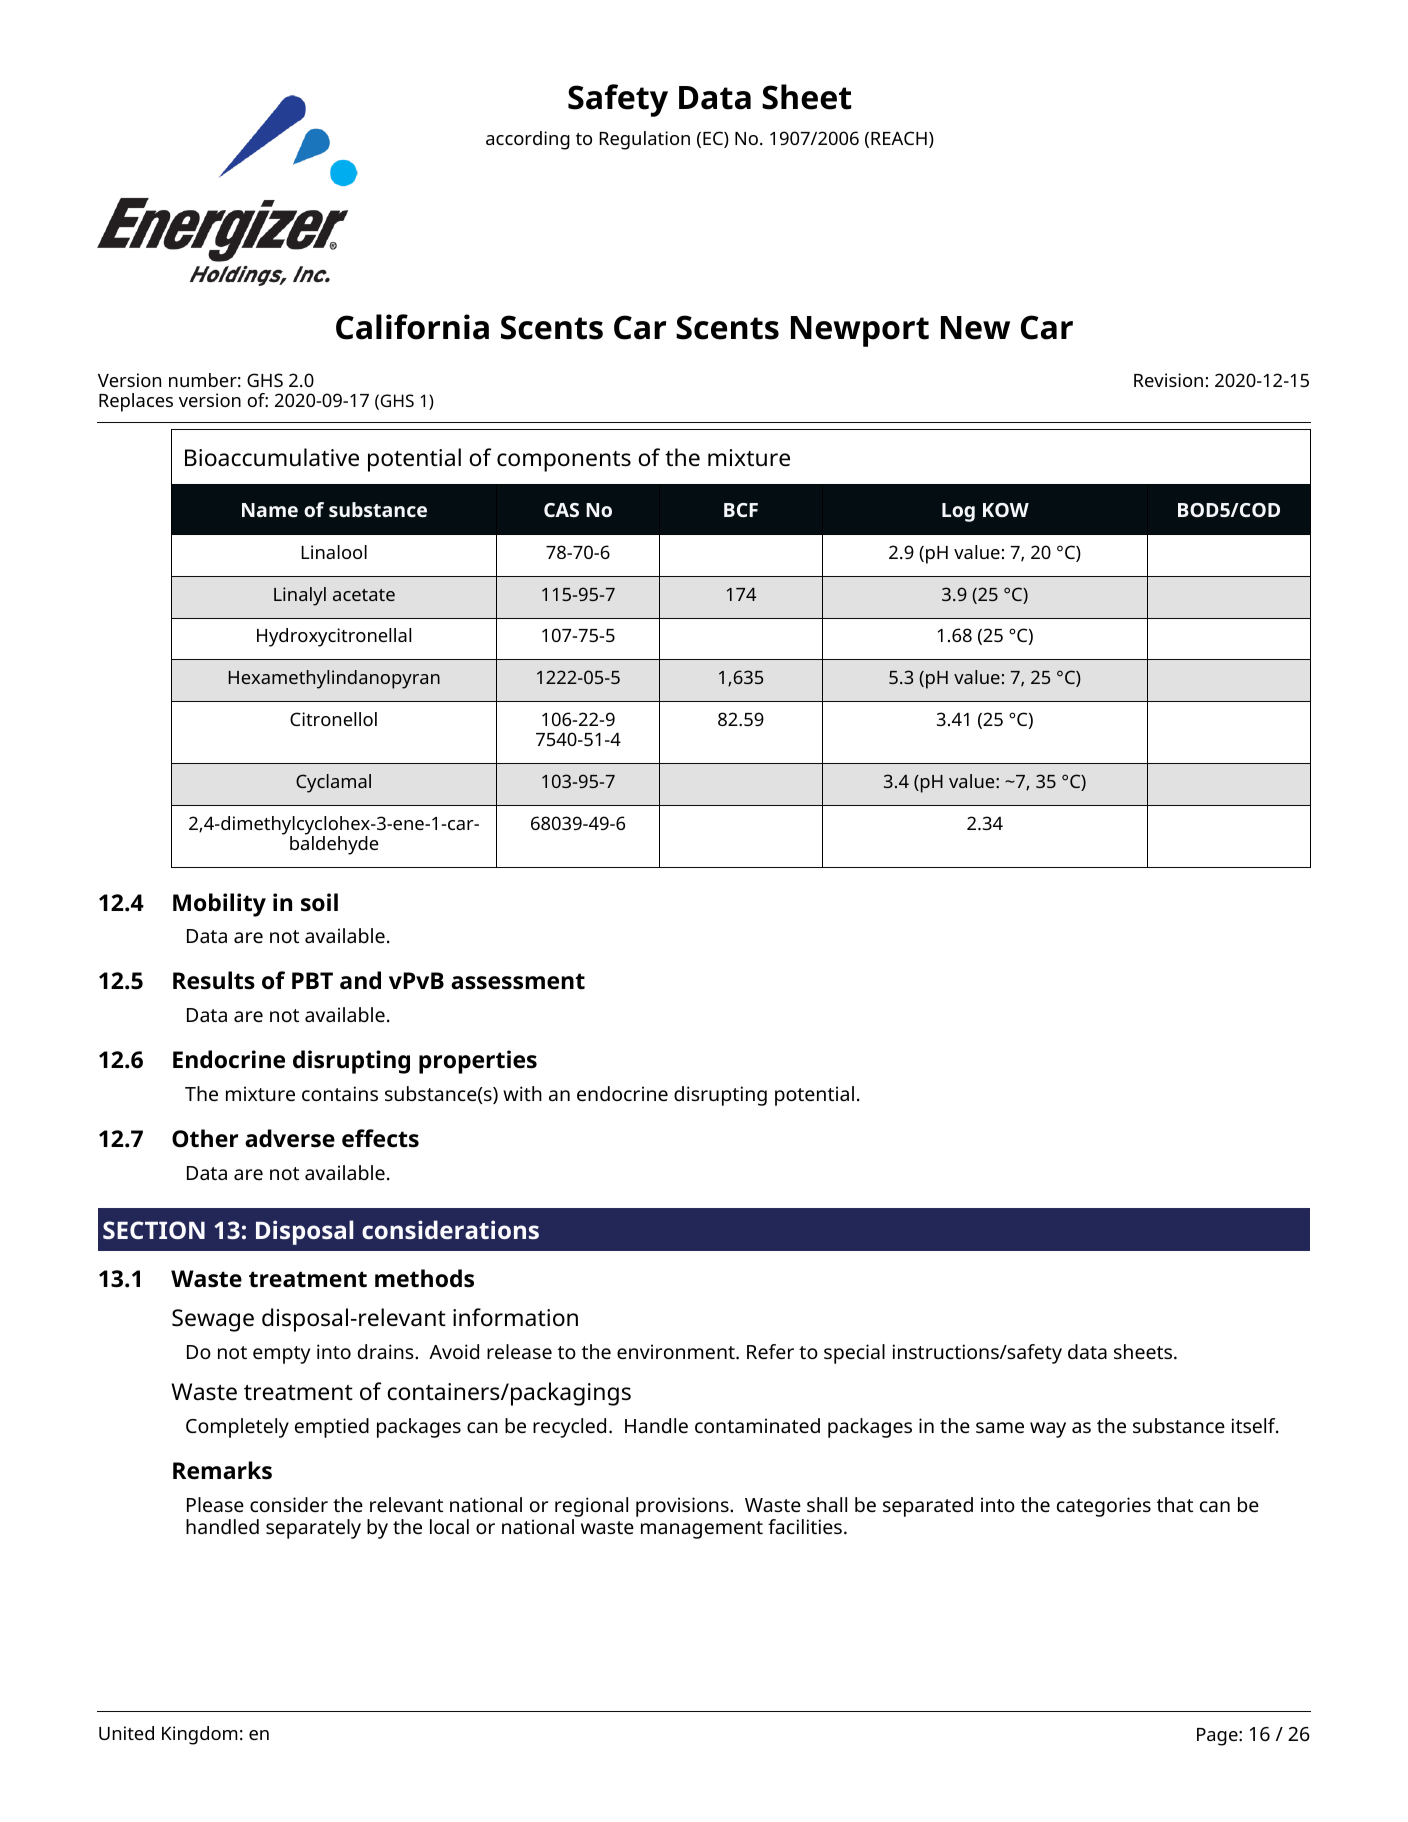 The height and width of the document is (1822, 1408). What do you see at coordinates (412, 327) in the document?
I see `California` at bounding box center [412, 327].
